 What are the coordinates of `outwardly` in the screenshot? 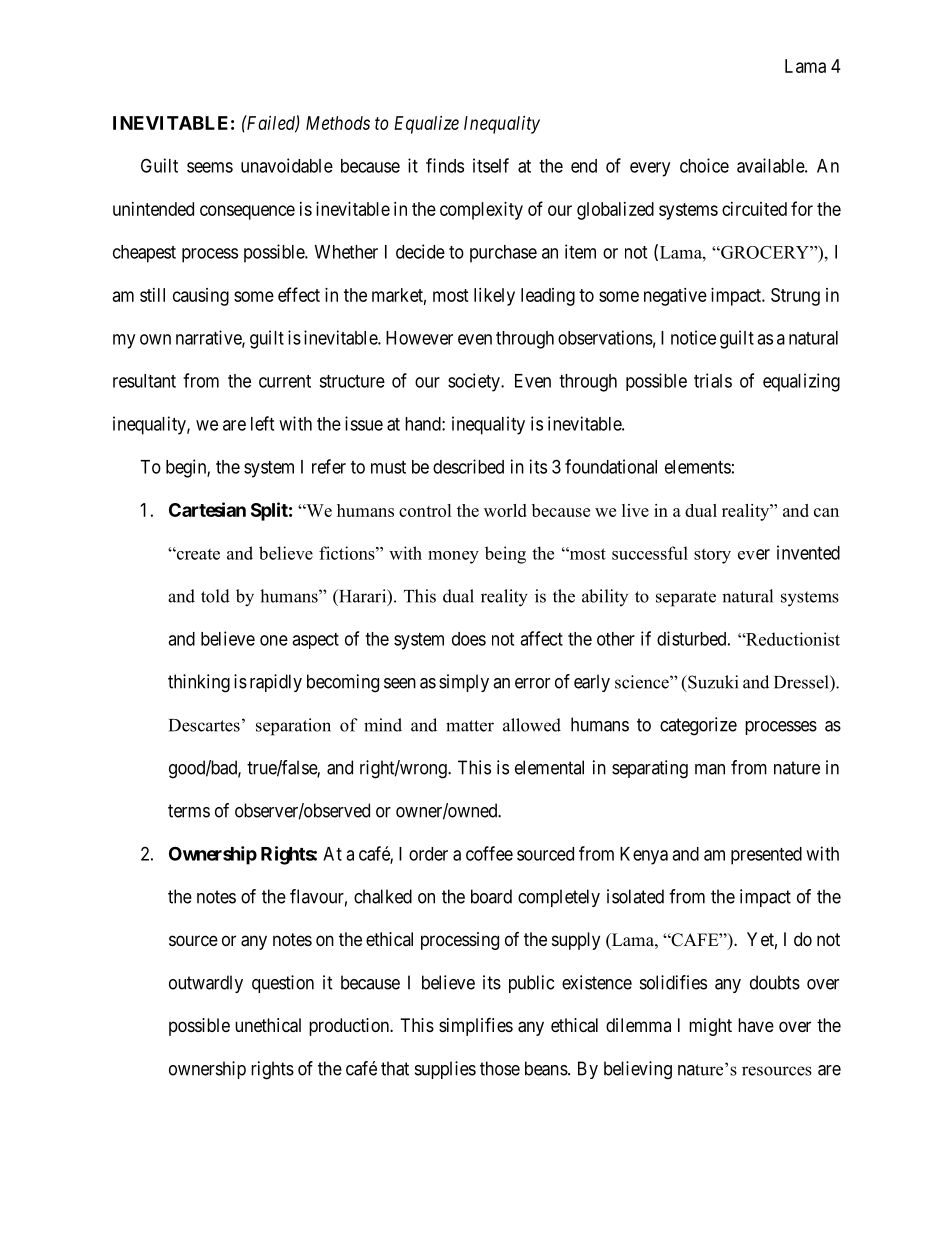 It's located at (206, 984).
